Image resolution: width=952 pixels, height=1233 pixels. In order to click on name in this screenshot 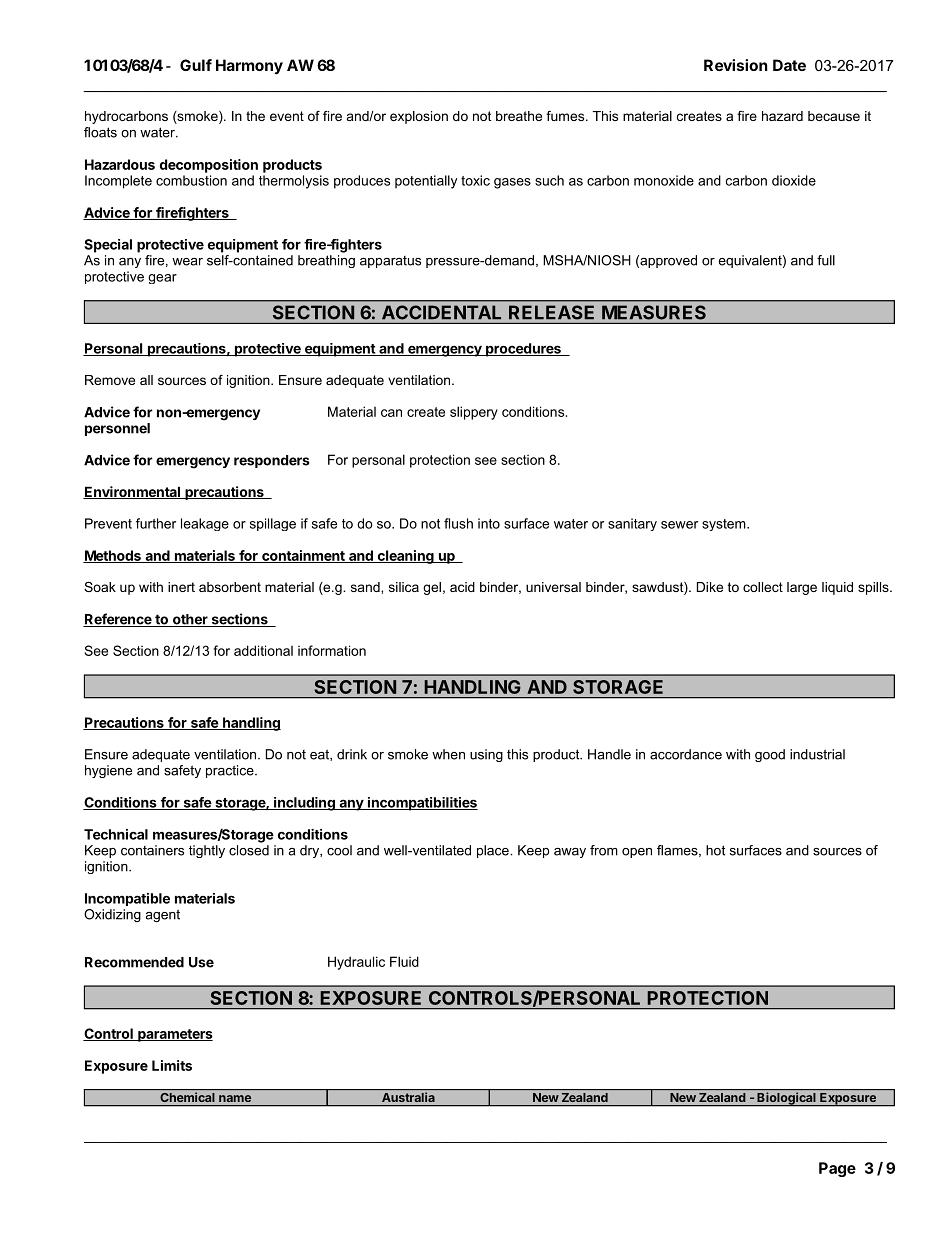, I will do `click(235, 1098)`.
